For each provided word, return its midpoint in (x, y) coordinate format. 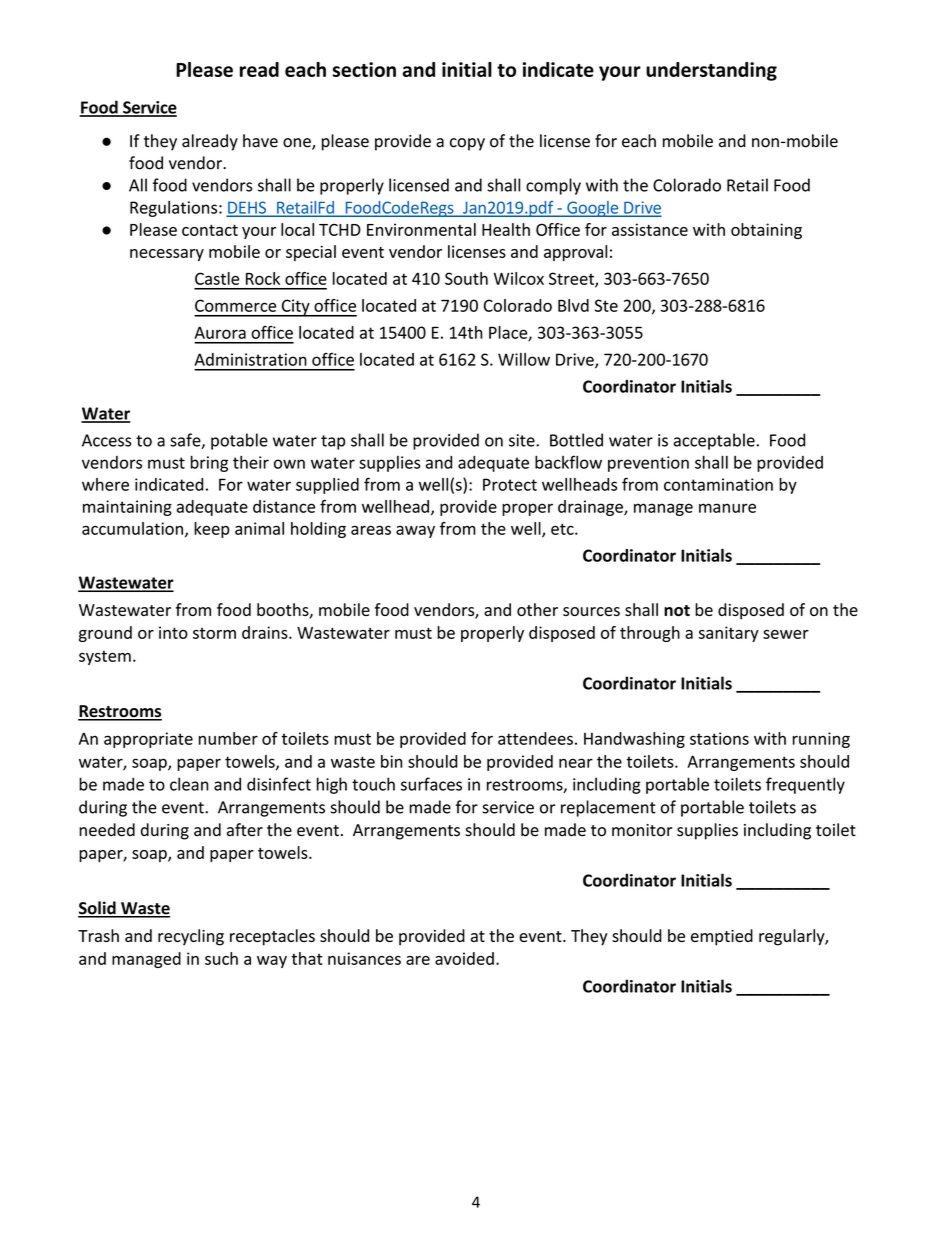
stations (719, 738)
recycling (191, 937)
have (260, 141)
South (466, 278)
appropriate (148, 740)
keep (212, 530)
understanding (711, 71)
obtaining (766, 231)
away (415, 531)
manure (727, 508)
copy (467, 144)
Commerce (235, 305)
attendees (535, 738)
